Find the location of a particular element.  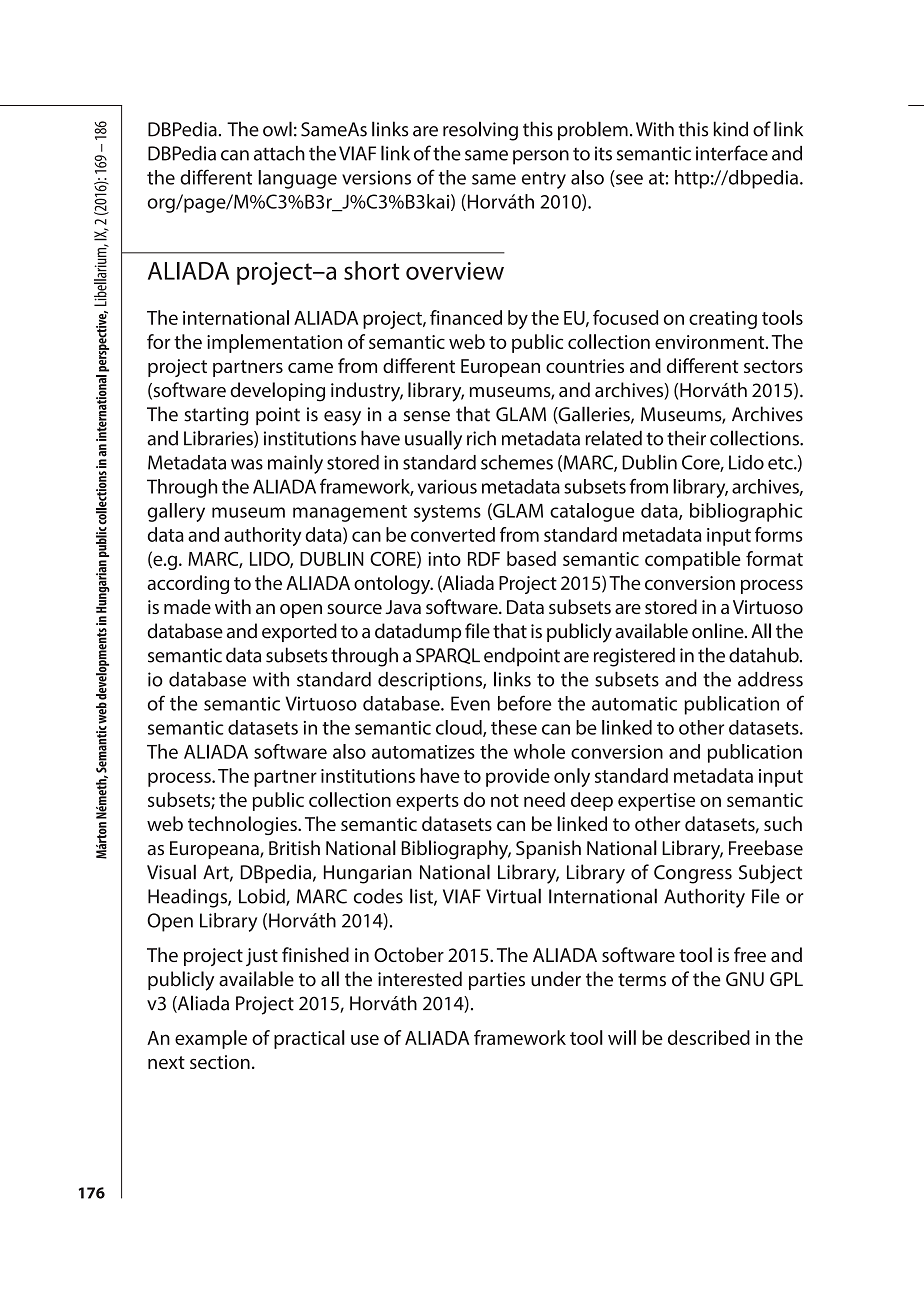

attach is located at coordinates (279, 153).
